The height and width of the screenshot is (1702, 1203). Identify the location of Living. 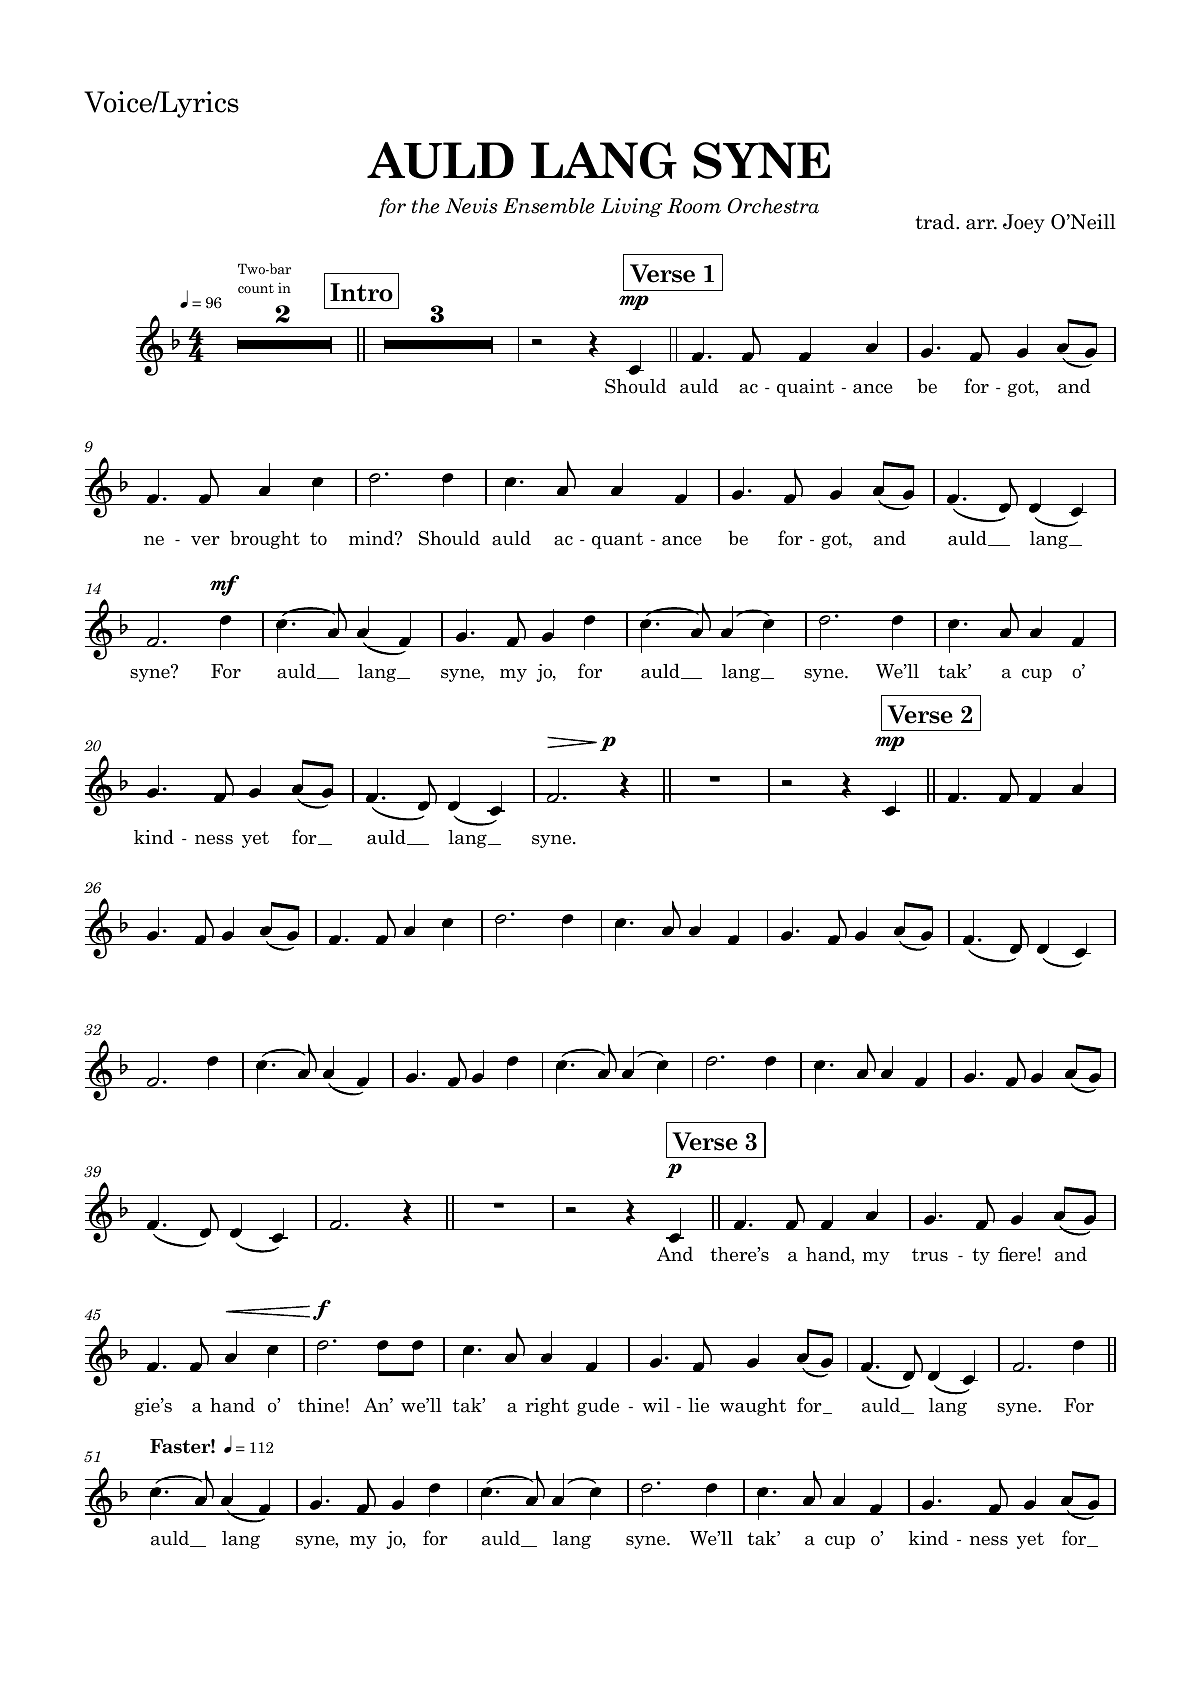
(631, 207).
